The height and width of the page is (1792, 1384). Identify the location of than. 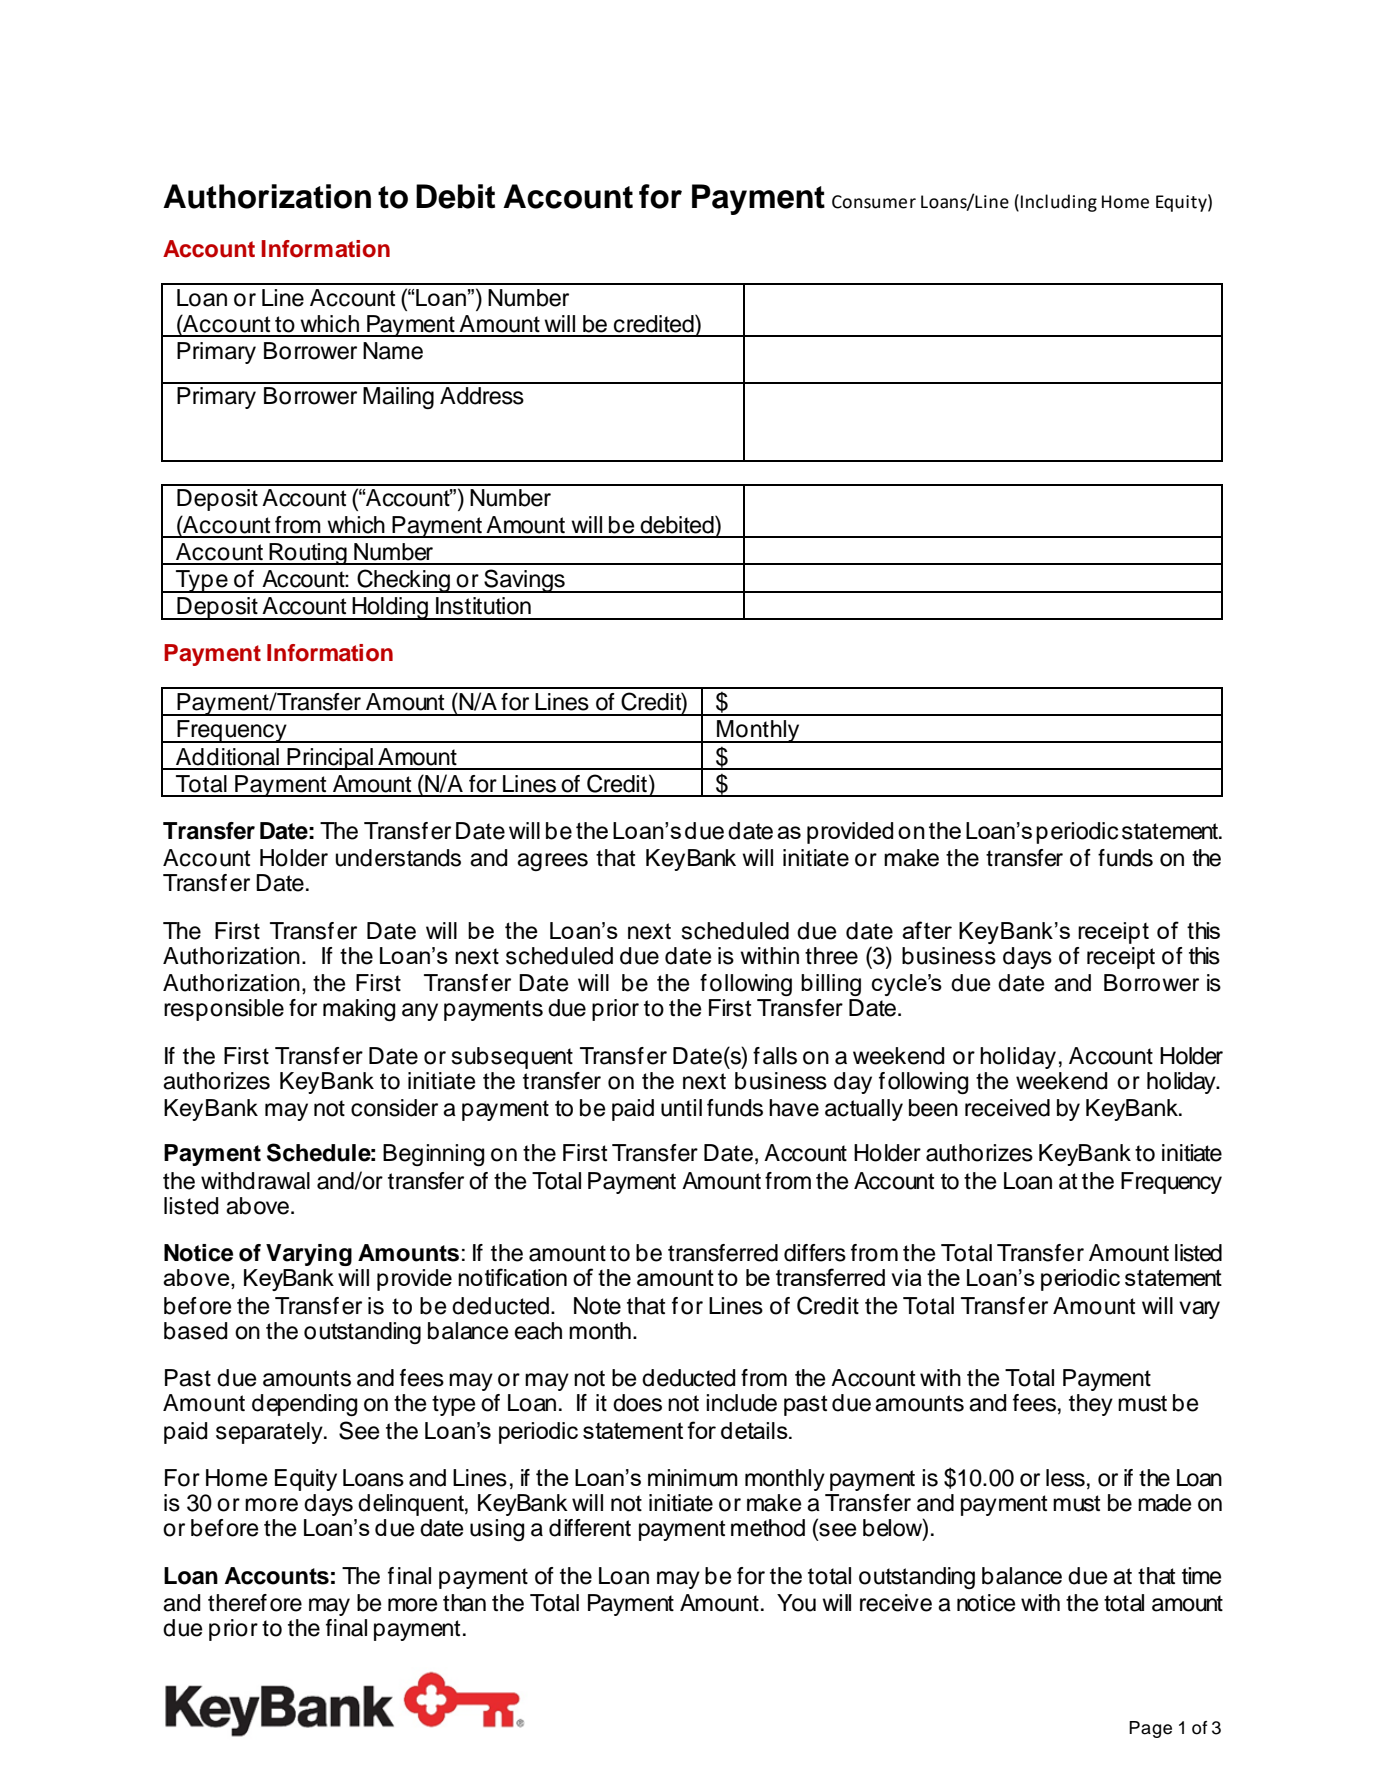
(464, 1603).
